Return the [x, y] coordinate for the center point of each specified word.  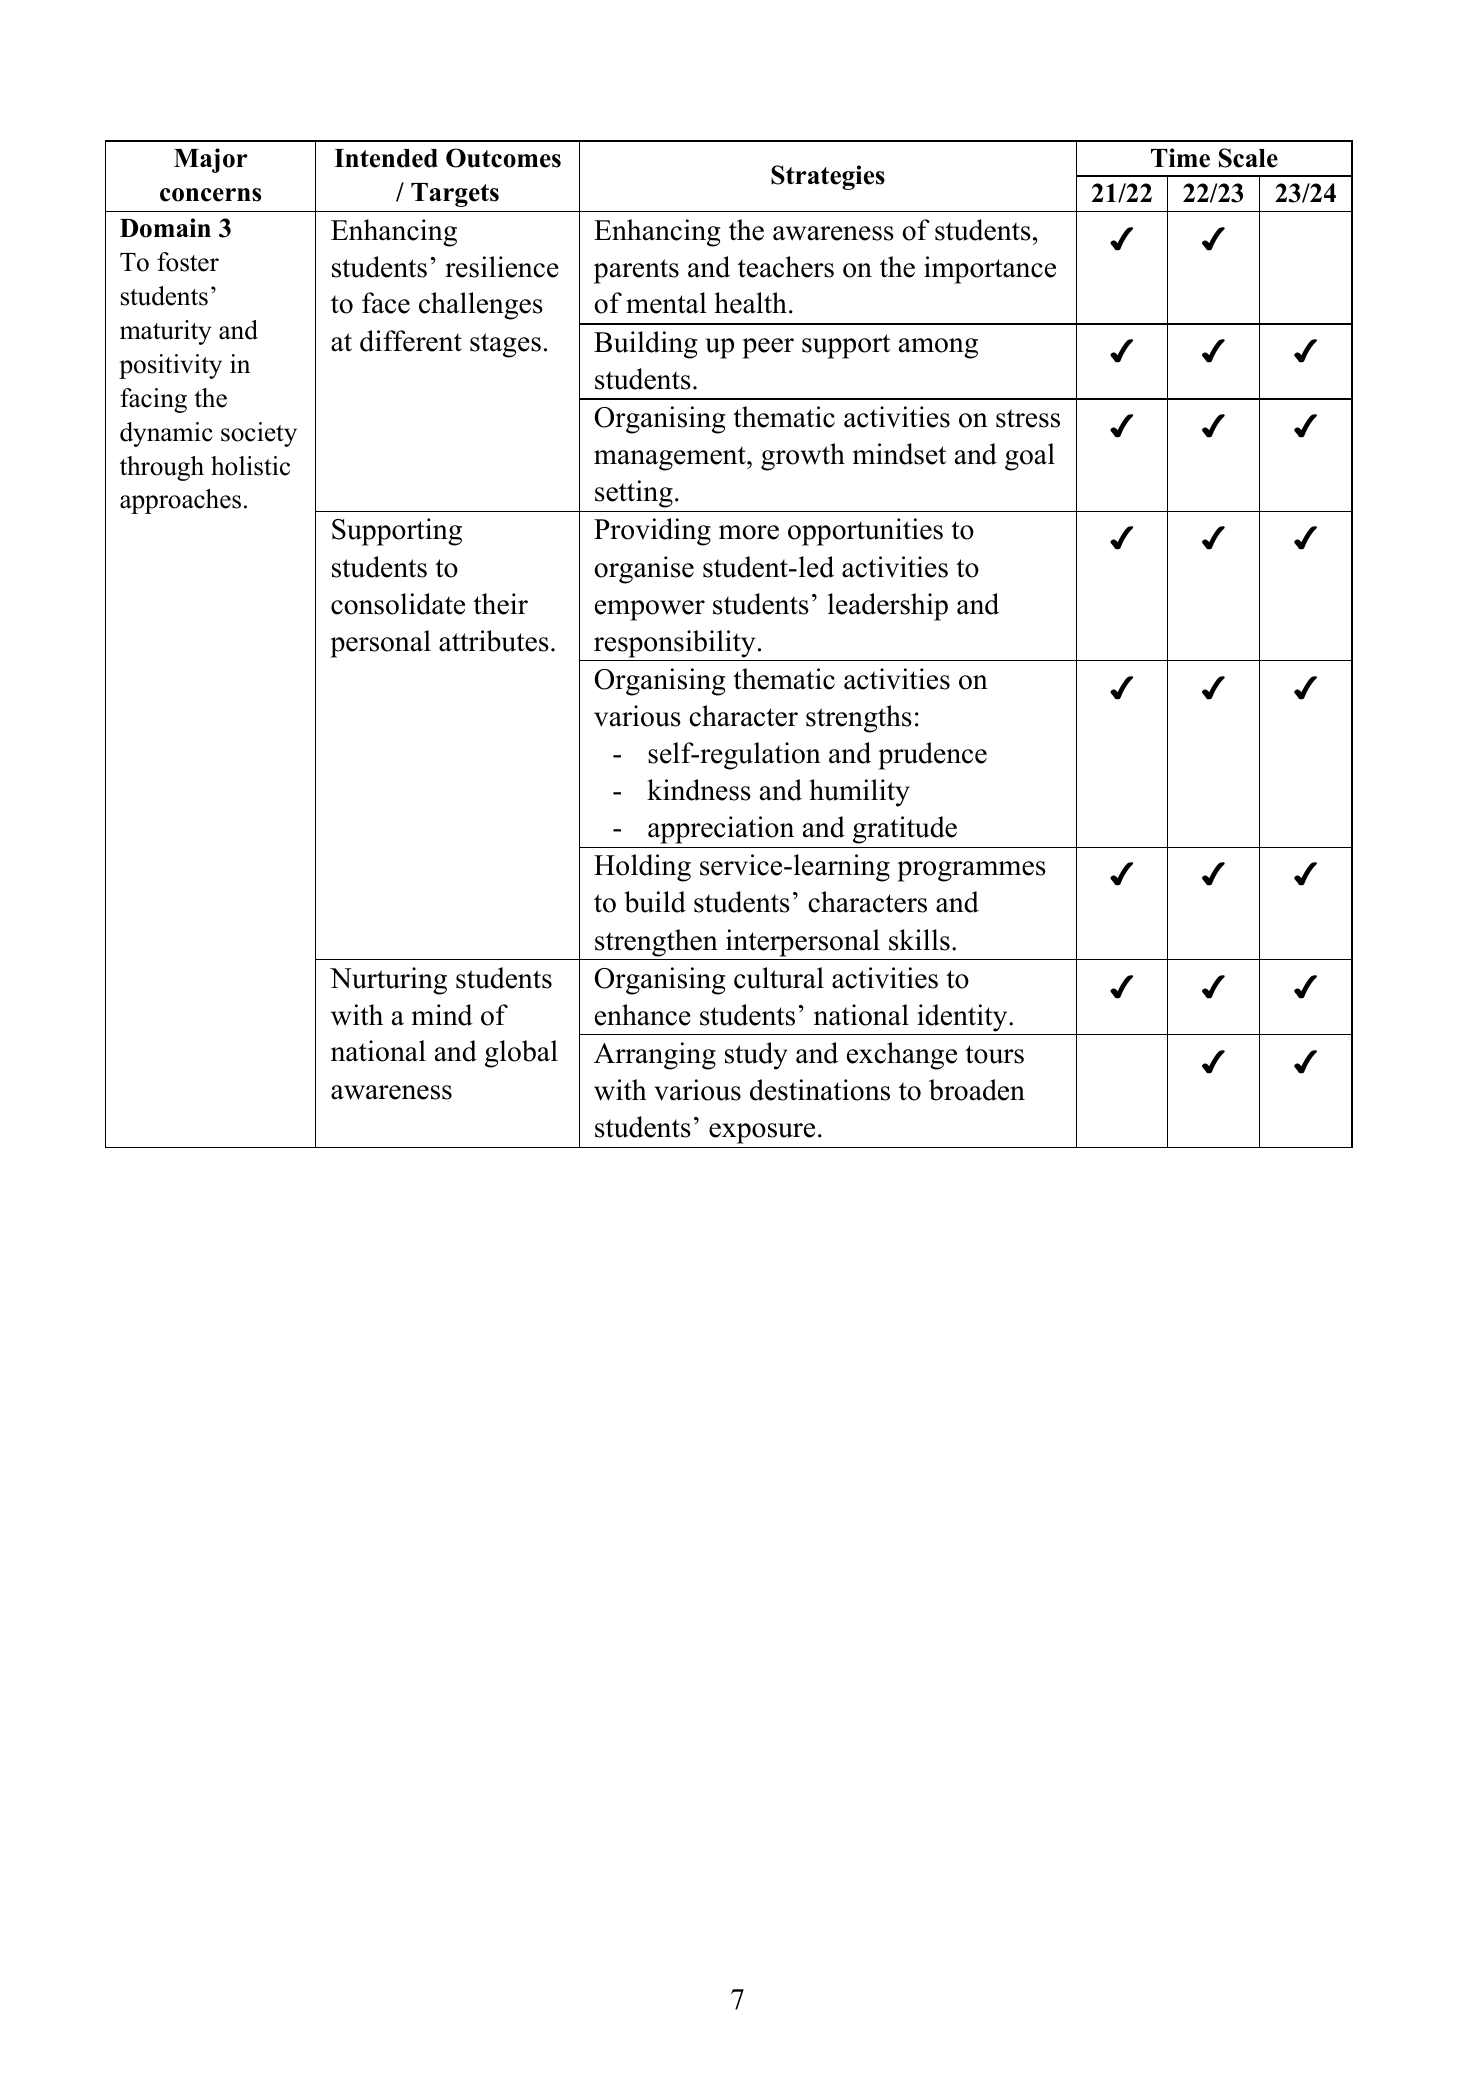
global [521, 1054]
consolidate [398, 604]
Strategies [828, 177]
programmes [971, 871]
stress [1028, 418]
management [671, 458]
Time [1180, 158]
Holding [642, 868]
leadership [888, 607]
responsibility [674, 644]
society [259, 434]
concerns [210, 195]
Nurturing [388, 981]
